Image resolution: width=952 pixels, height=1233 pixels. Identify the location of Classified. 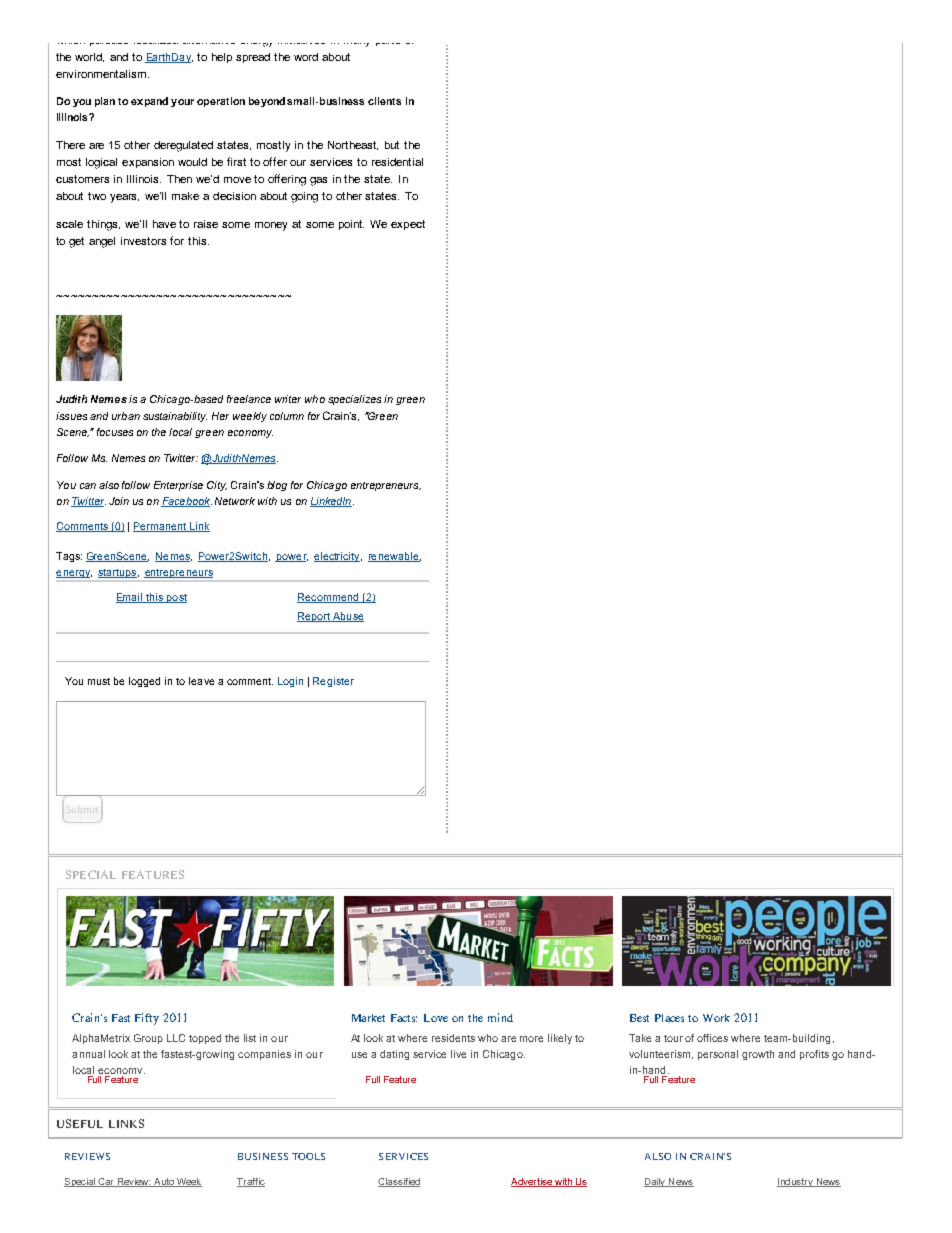
(399, 1182).
